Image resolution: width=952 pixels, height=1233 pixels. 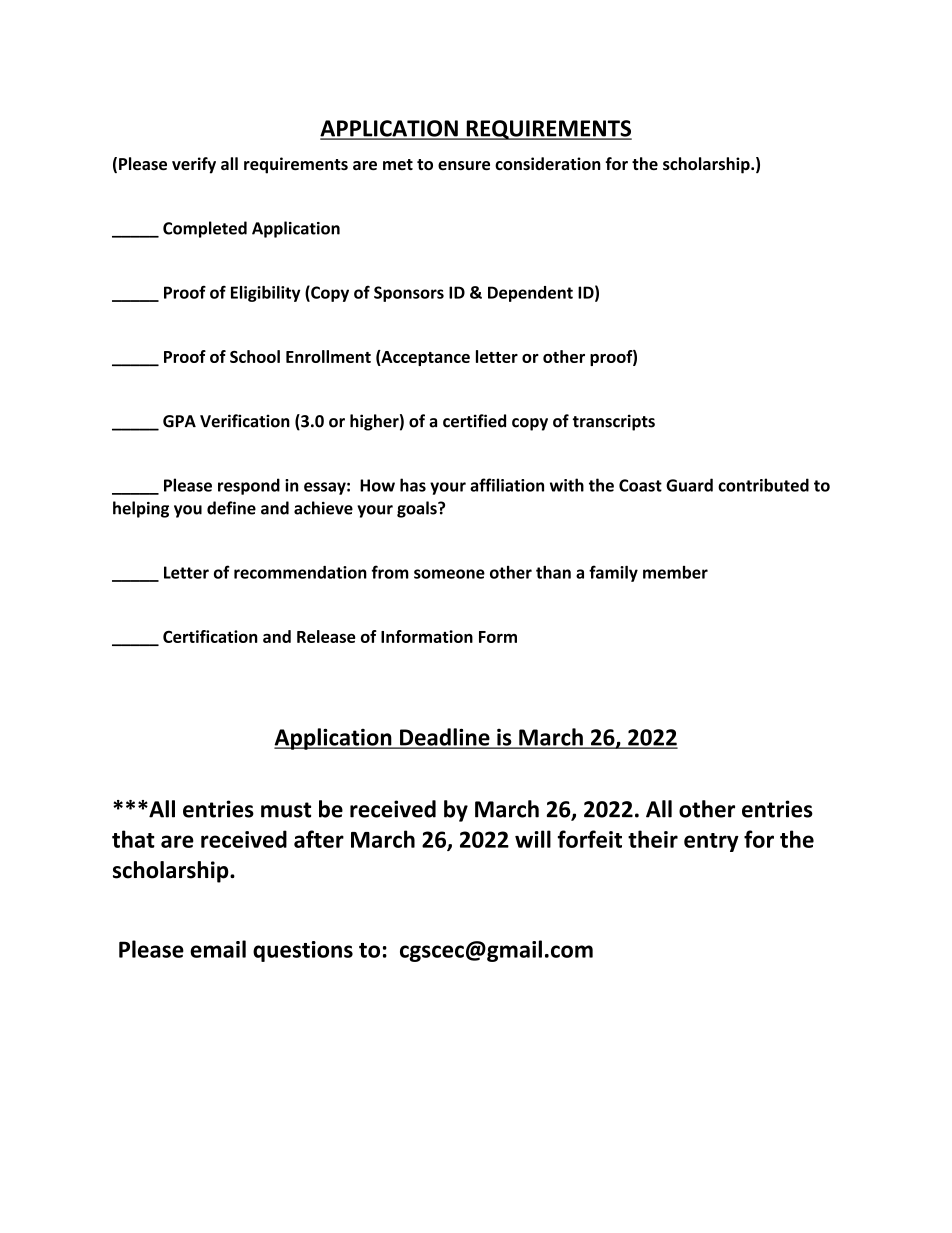 What do you see at coordinates (548, 163) in the screenshot?
I see `consideration` at bounding box center [548, 163].
